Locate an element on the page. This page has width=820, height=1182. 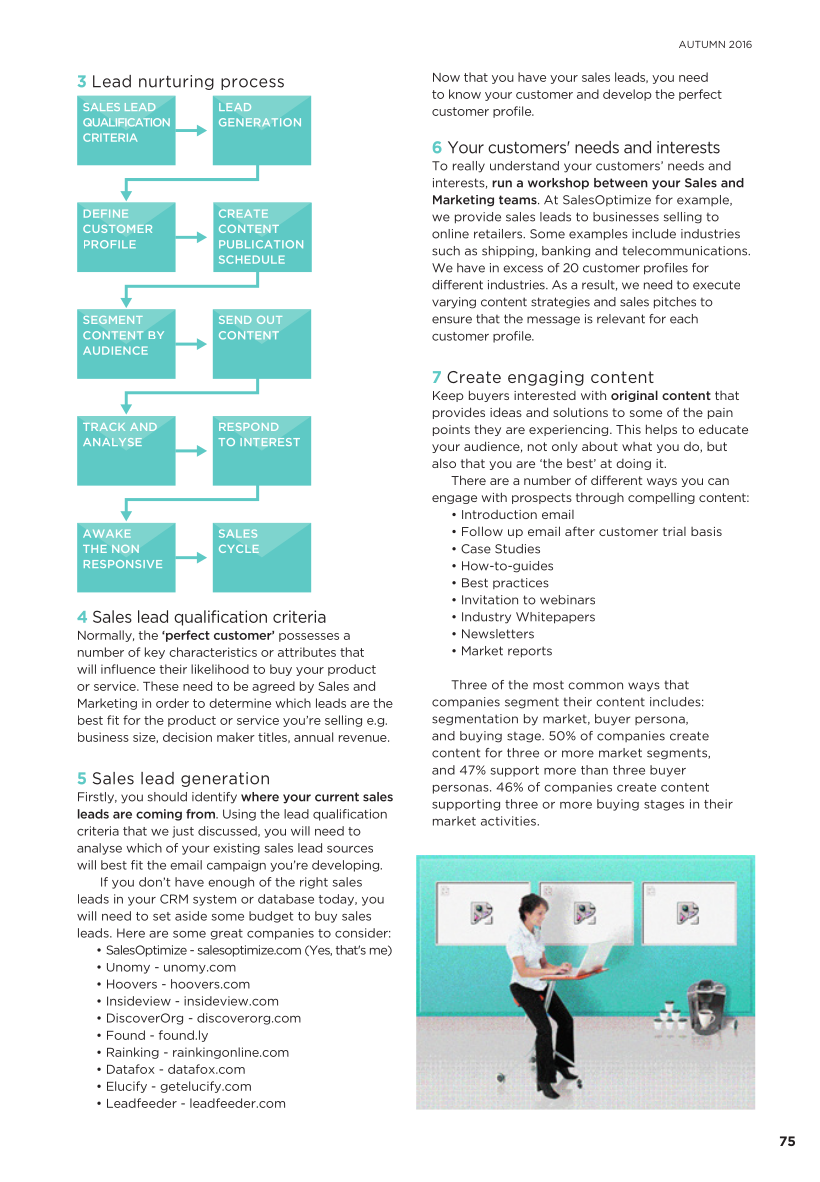
know is located at coordinates (465, 94).
